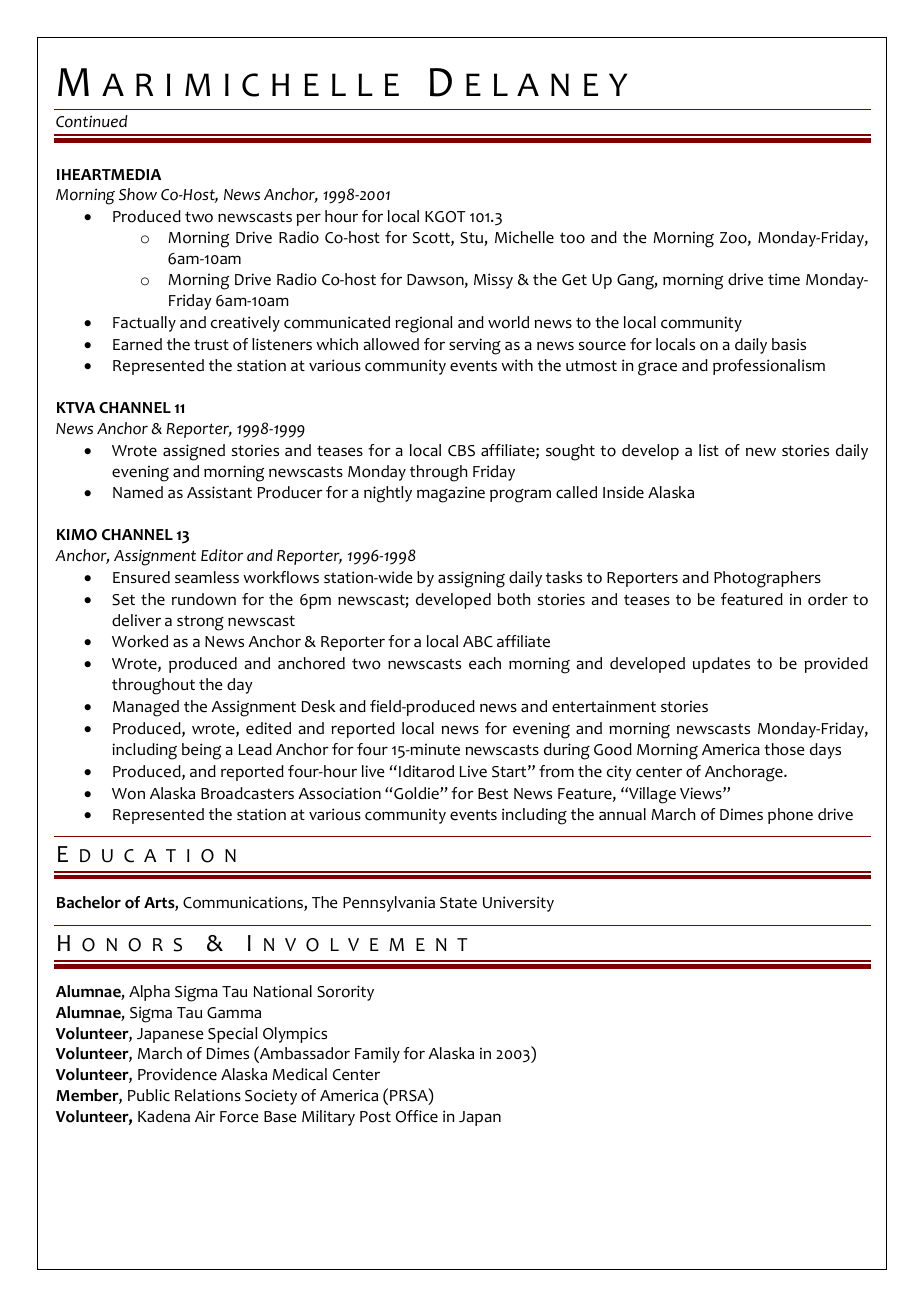 The height and width of the screenshot is (1308, 924). I want to click on Stu, so click(472, 239).
